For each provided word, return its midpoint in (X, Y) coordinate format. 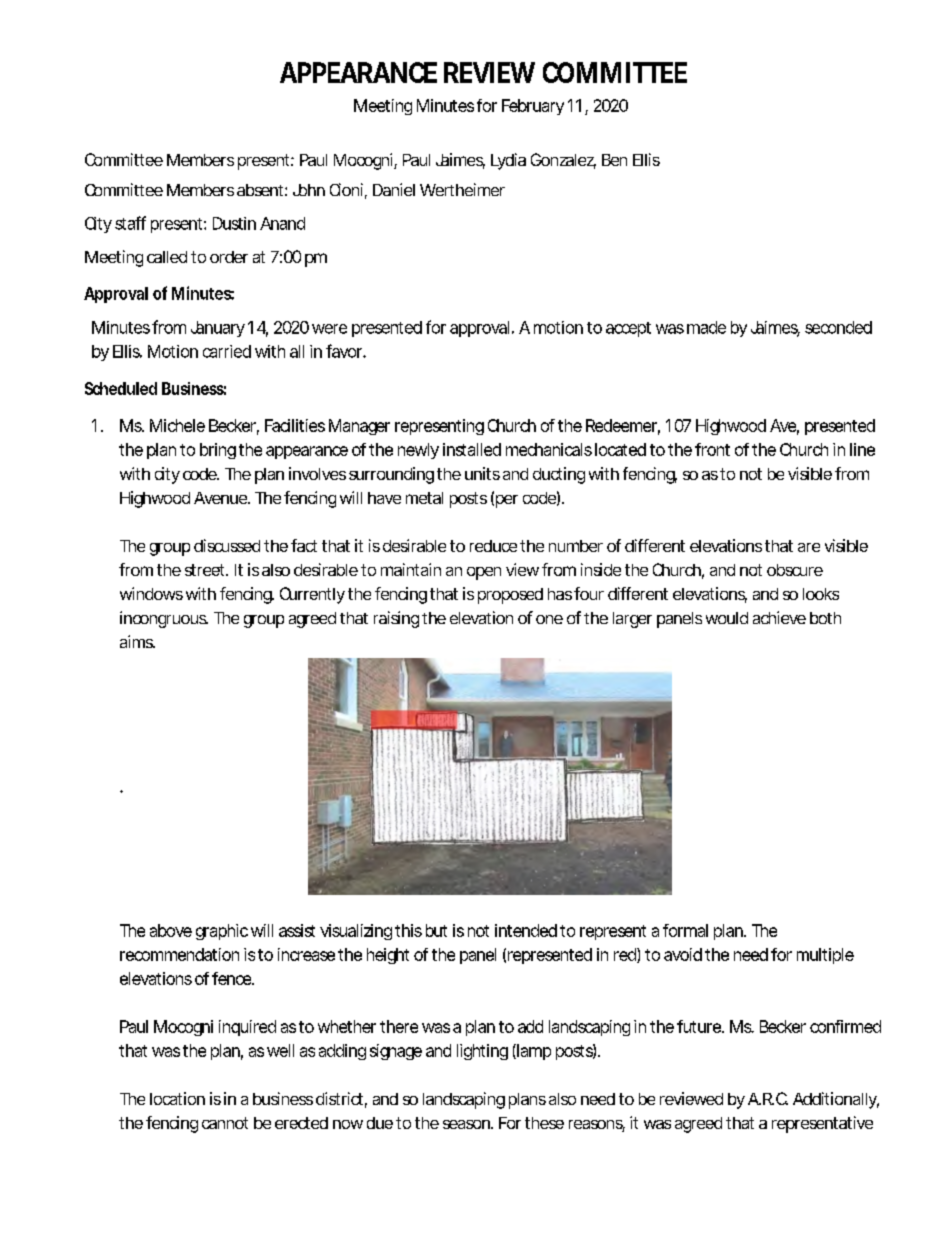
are (809, 547)
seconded (838, 327)
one (549, 619)
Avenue (221, 498)
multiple (825, 956)
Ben (614, 160)
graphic (222, 932)
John (309, 190)
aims (137, 641)
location (177, 1098)
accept (628, 329)
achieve (779, 617)
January (218, 329)
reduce (493, 546)
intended (526, 930)
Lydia (508, 161)
